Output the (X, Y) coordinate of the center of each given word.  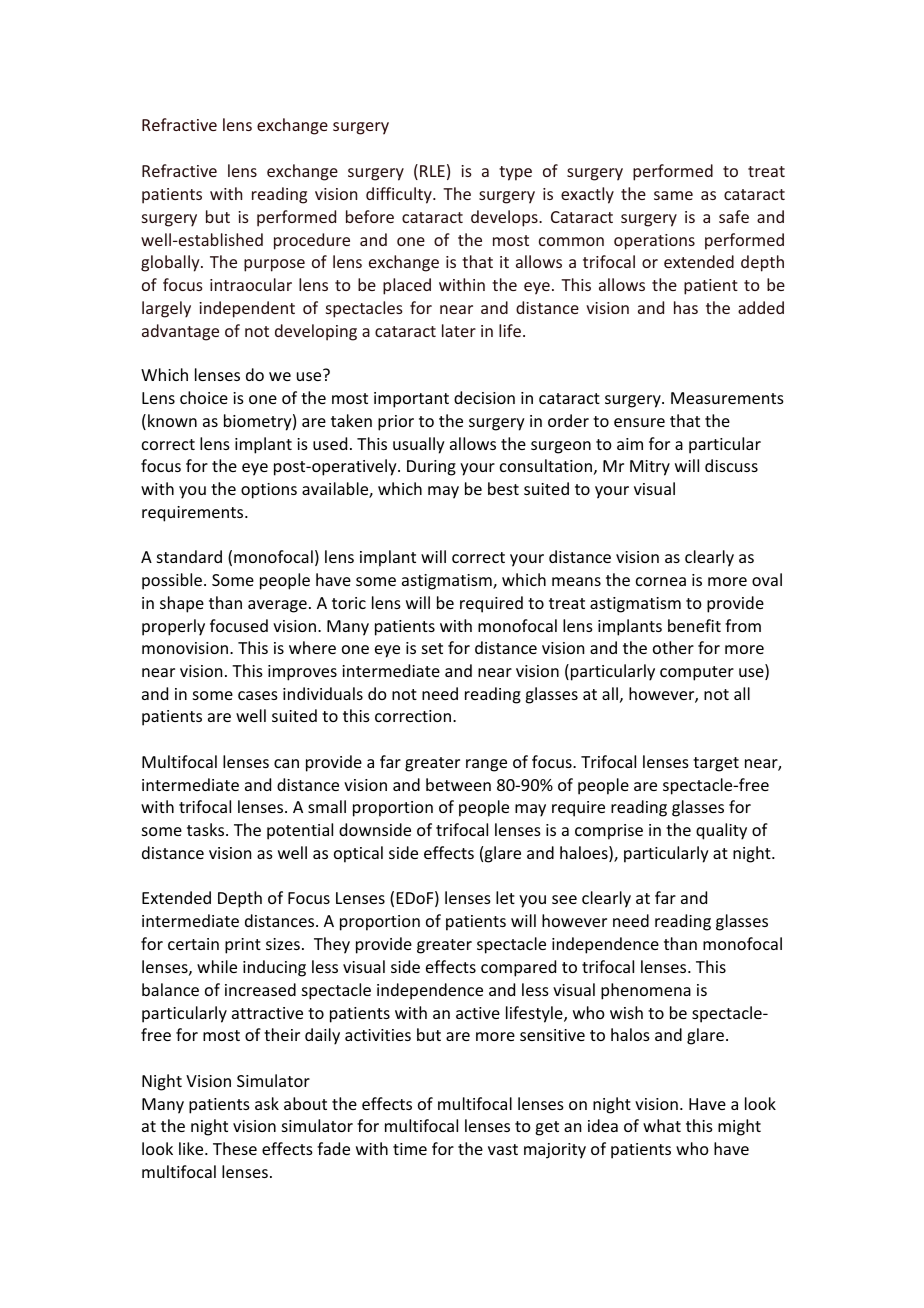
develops (505, 218)
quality (721, 831)
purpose (274, 265)
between (458, 784)
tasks (207, 829)
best (503, 488)
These (235, 1148)
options (269, 491)
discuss (731, 465)
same (673, 195)
